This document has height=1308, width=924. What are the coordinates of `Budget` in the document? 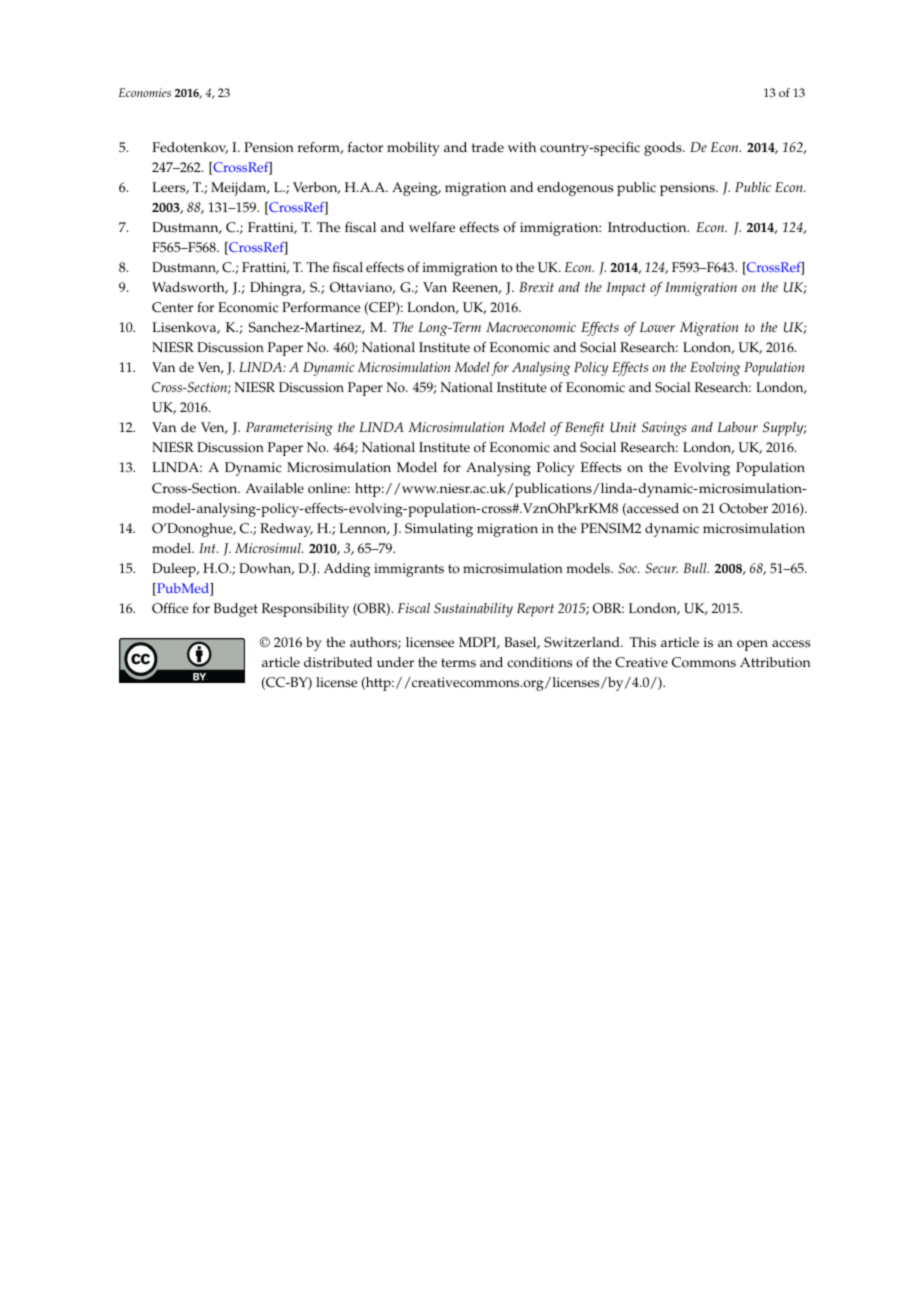 It's located at (236, 610).
